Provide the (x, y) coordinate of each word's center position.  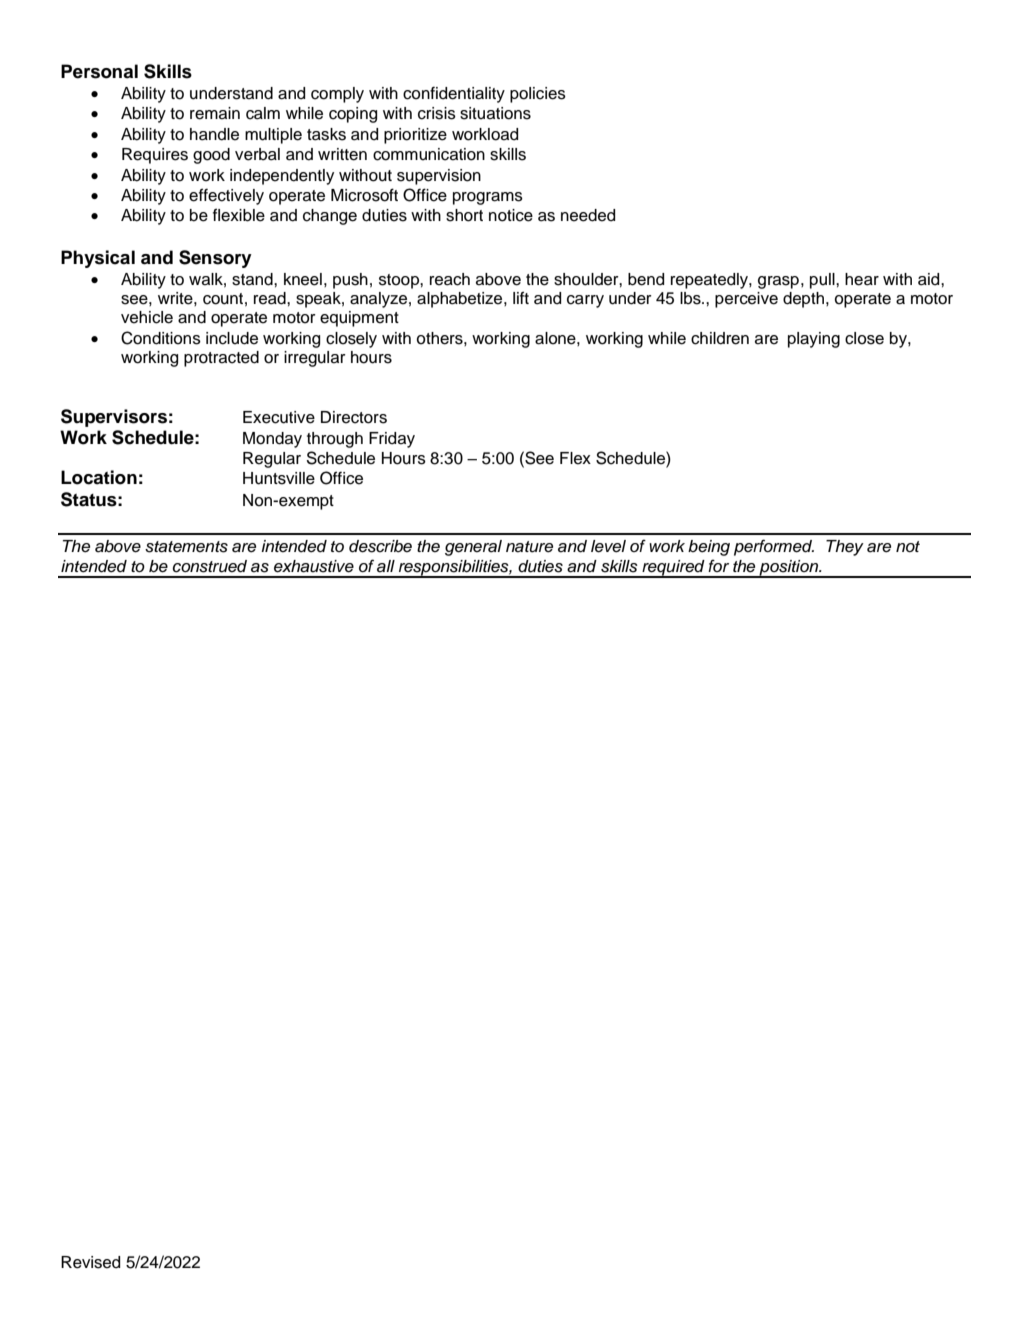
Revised (90, 1262)
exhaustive (314, 566)
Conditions (161, 338)
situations (495, 113)
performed (774, 547)
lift (521, 297)
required (673, 569)
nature (529, 547)
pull (823, 281)
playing (814, 340)
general (473, 548)
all (386, 566)
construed (210, 566)
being (709, 548)
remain (215, 113)
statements (186, 547)
